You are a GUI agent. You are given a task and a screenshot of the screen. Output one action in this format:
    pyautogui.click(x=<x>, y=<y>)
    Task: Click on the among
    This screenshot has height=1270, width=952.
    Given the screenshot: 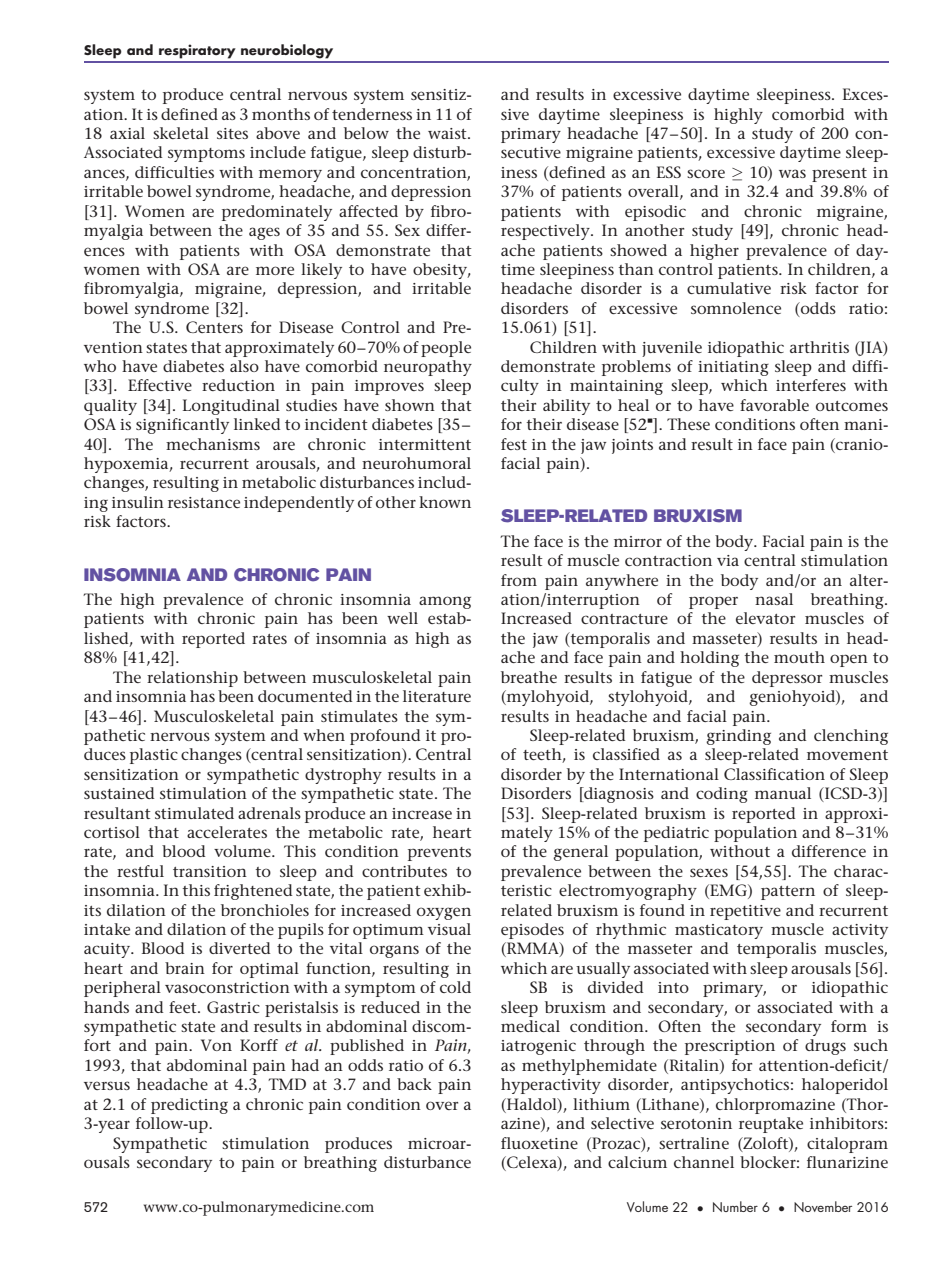 What is the action you would take?
    pyautogui.click(x=445, y=602)
